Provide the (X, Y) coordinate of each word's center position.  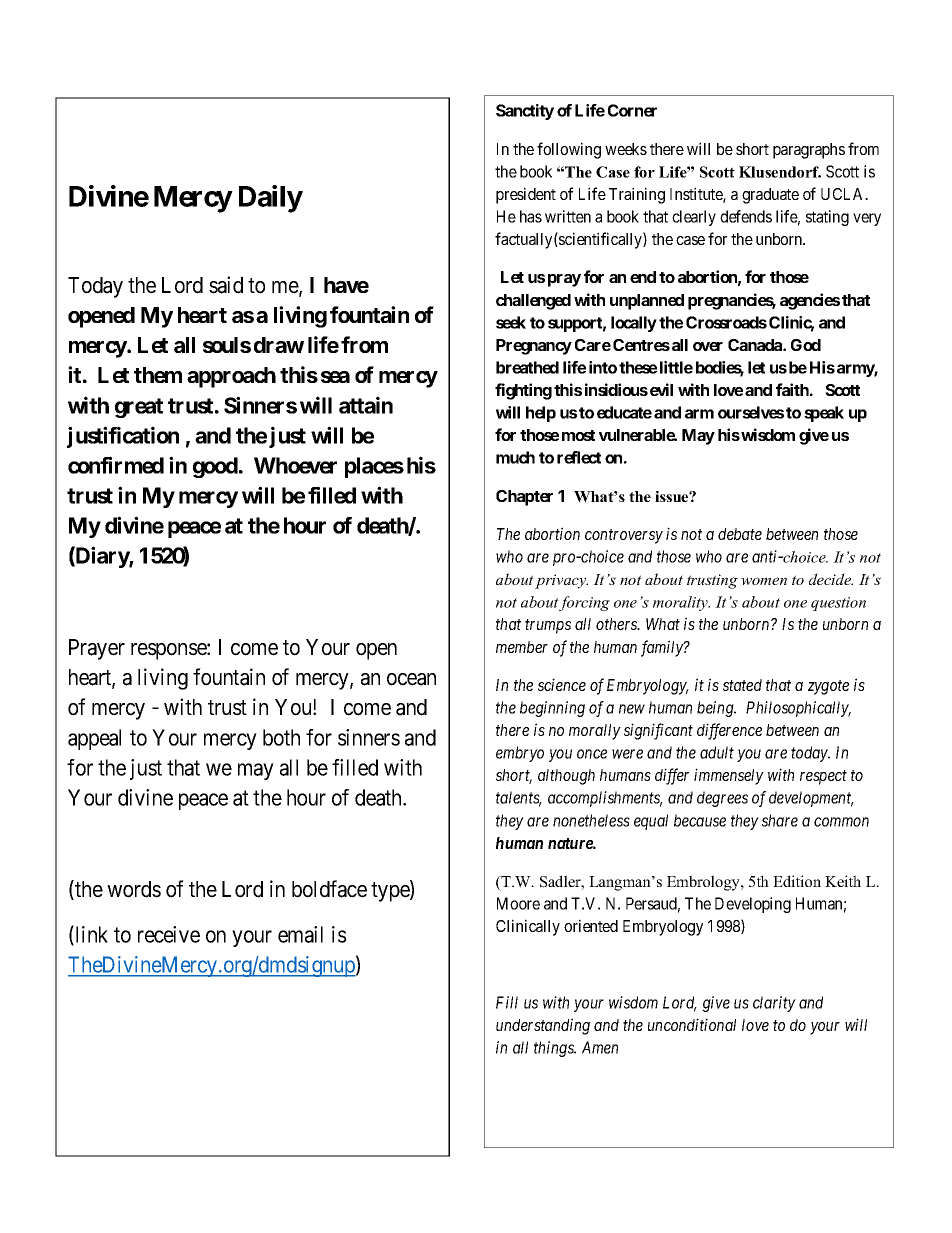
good (215, 467)
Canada (756, 345)
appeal (94, 739)
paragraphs (809, 151)
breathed (527, 367)
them (158, 375)
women (764, 581)
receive (169, 934)
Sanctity (525, 112)
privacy (561, 581)
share (780, 820)
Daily (271, 199)
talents (519, 799)
